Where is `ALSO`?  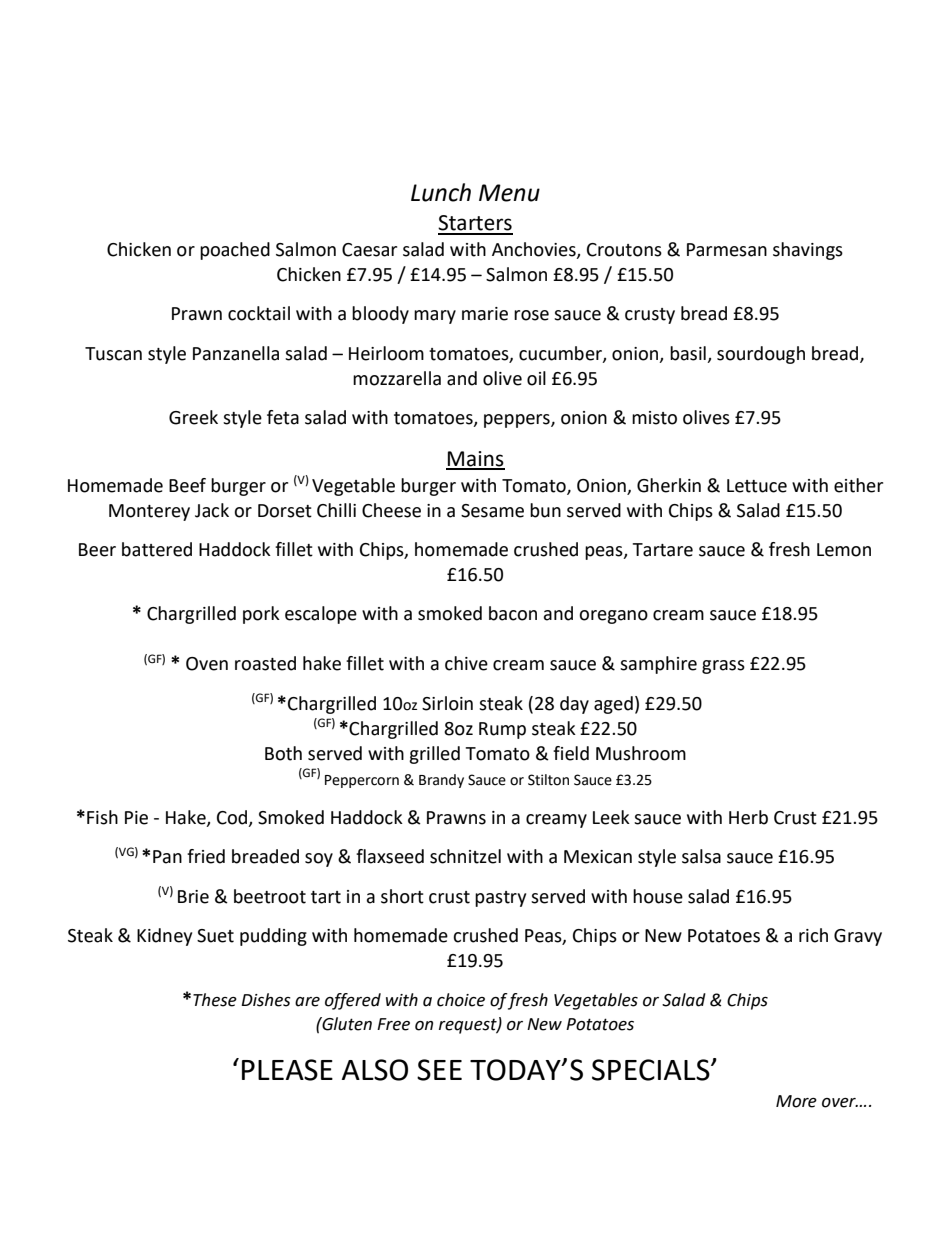 ALSO is located at coordinates (375, 1070).
